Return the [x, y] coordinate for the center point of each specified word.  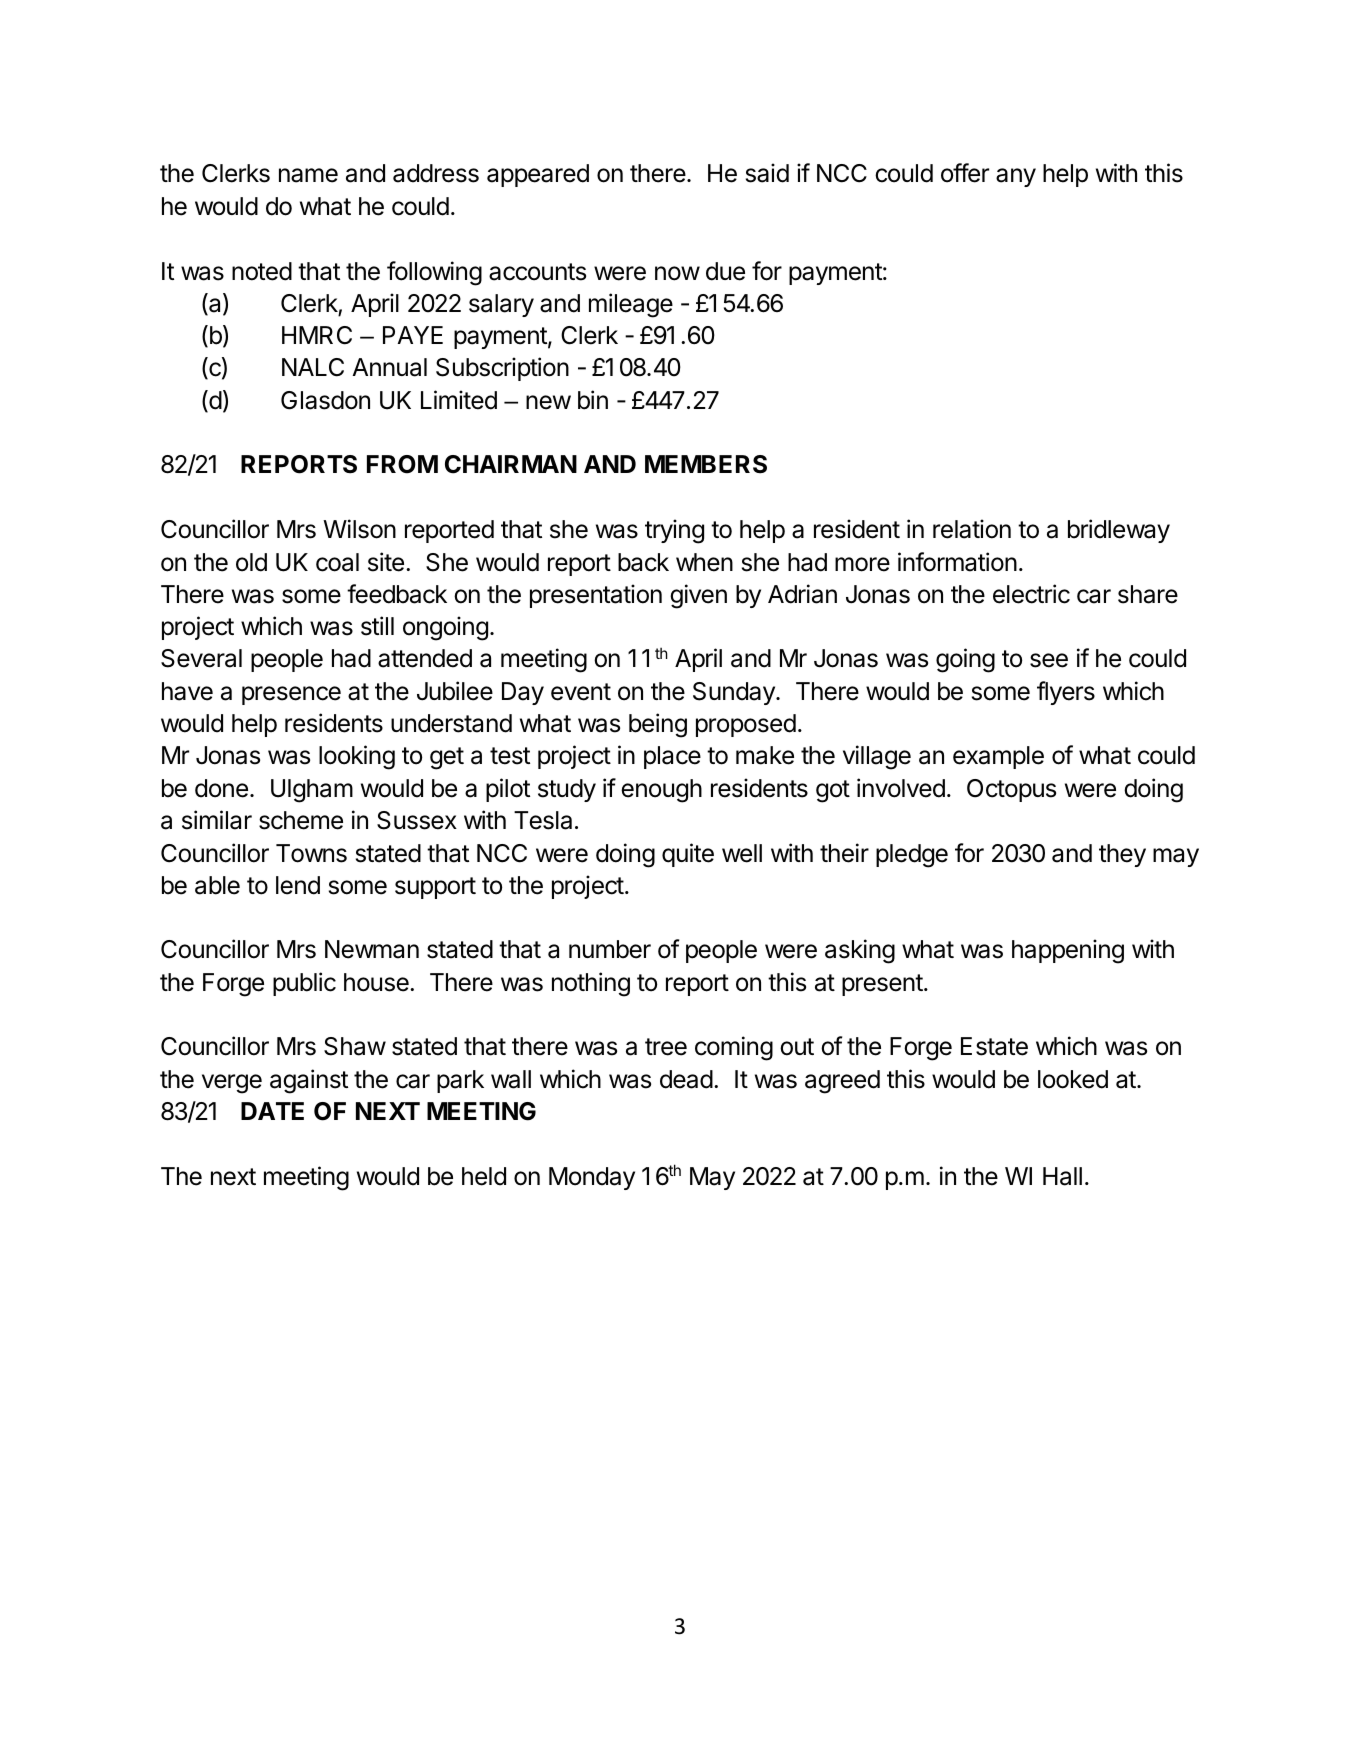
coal [337, 562]
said [767, 173]
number [610, 949]
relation [972, 529]
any [1016, 177]
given [698, 596]
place [672, 757]
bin [593, 400]
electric [1031, 594]
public [304, 984]
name [308, 175]
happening [1068, 951]
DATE [272, 1111]
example [998, 757]
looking [357, 757]
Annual [389, 367]
